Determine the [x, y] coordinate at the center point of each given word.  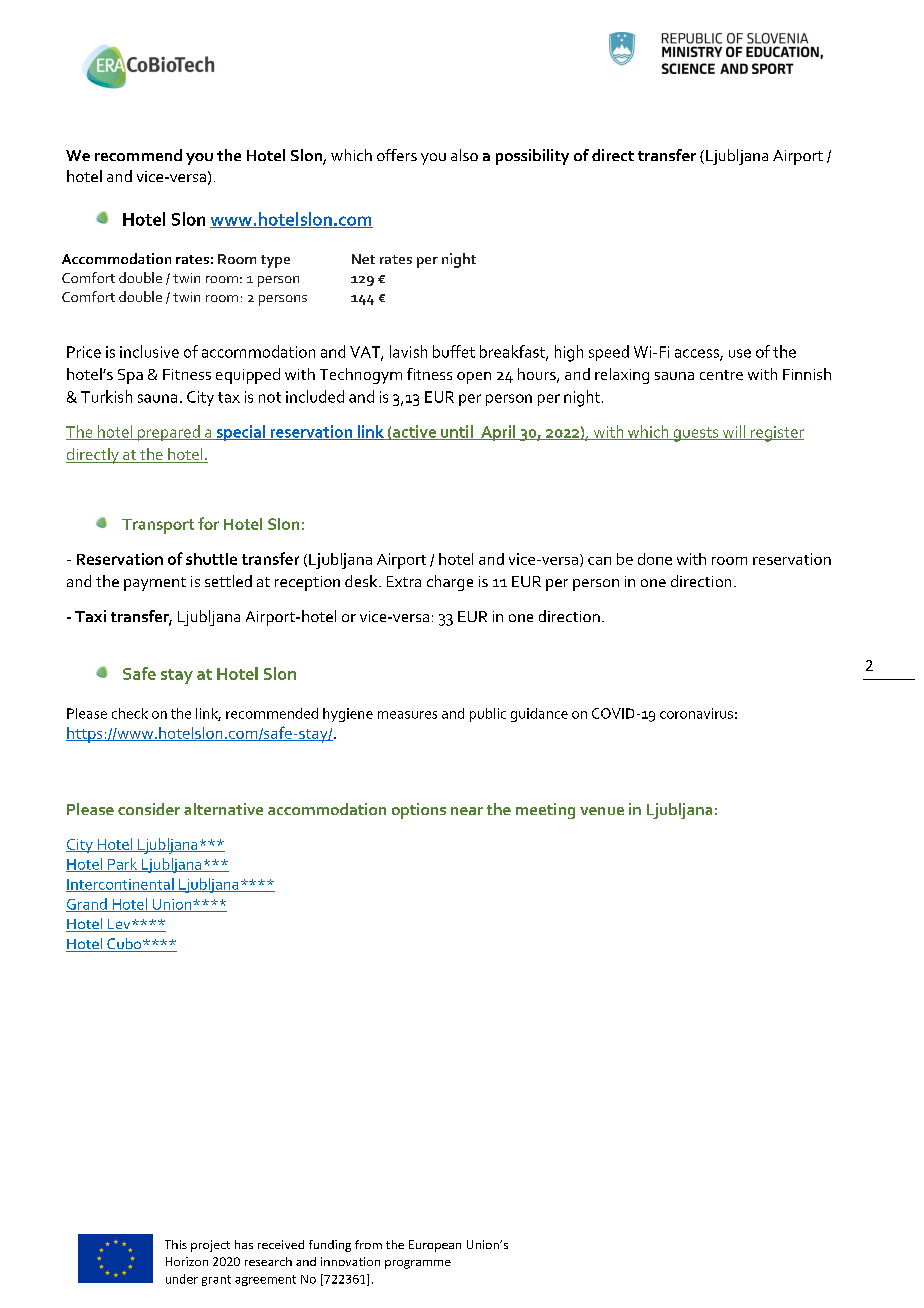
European [435, 1246]
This [176, 1244]
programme [418, 1264]
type [275, 261]
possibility [532, 157]
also [464, 155]
